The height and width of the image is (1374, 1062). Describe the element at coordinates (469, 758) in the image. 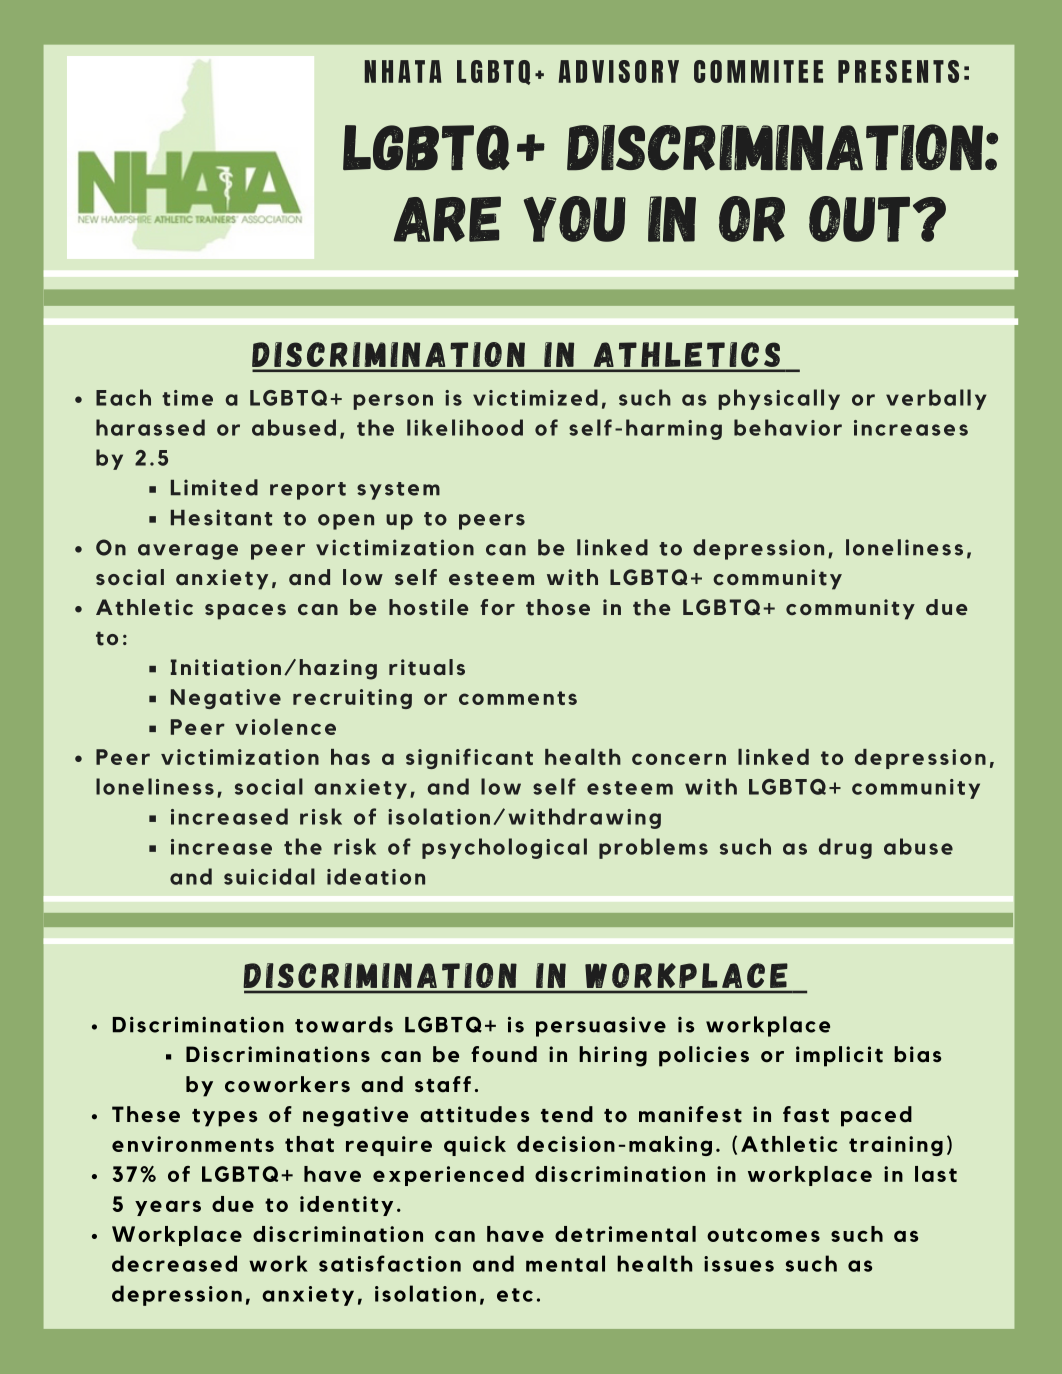

I see `significant` at that location.
